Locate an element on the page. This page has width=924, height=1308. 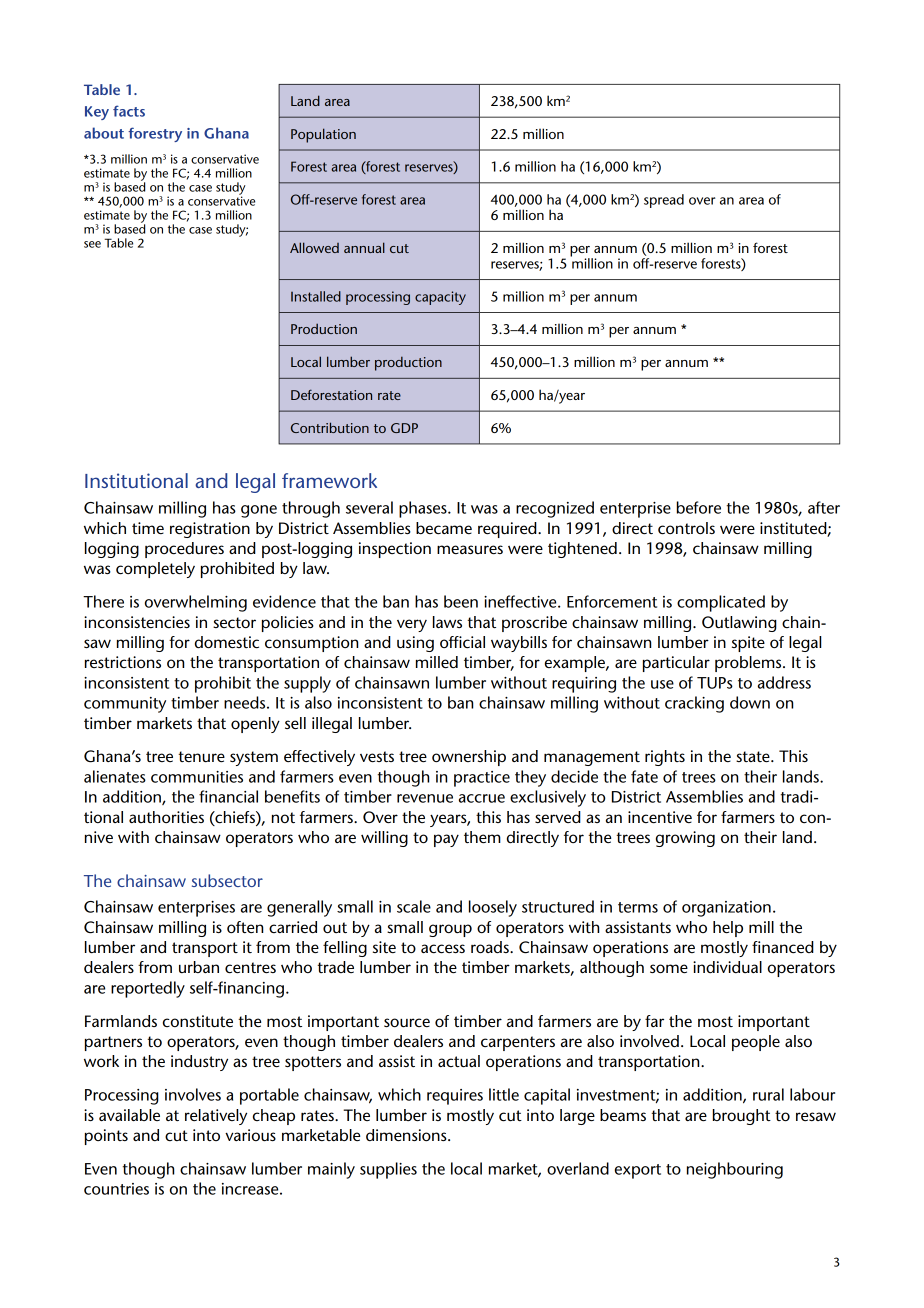
phases is located at coordinates (424, 509).
